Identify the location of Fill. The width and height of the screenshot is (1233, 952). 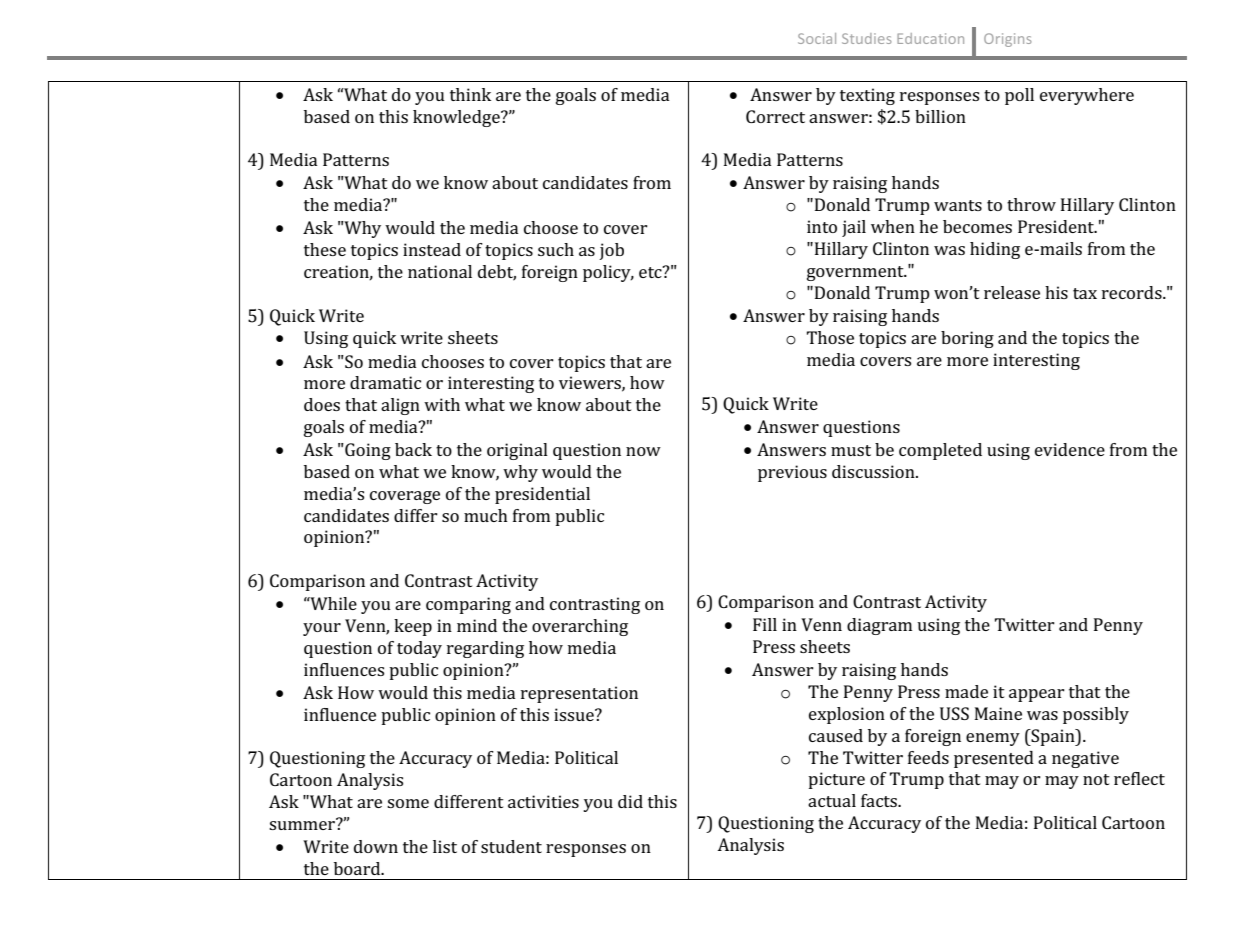
(765, 624).
